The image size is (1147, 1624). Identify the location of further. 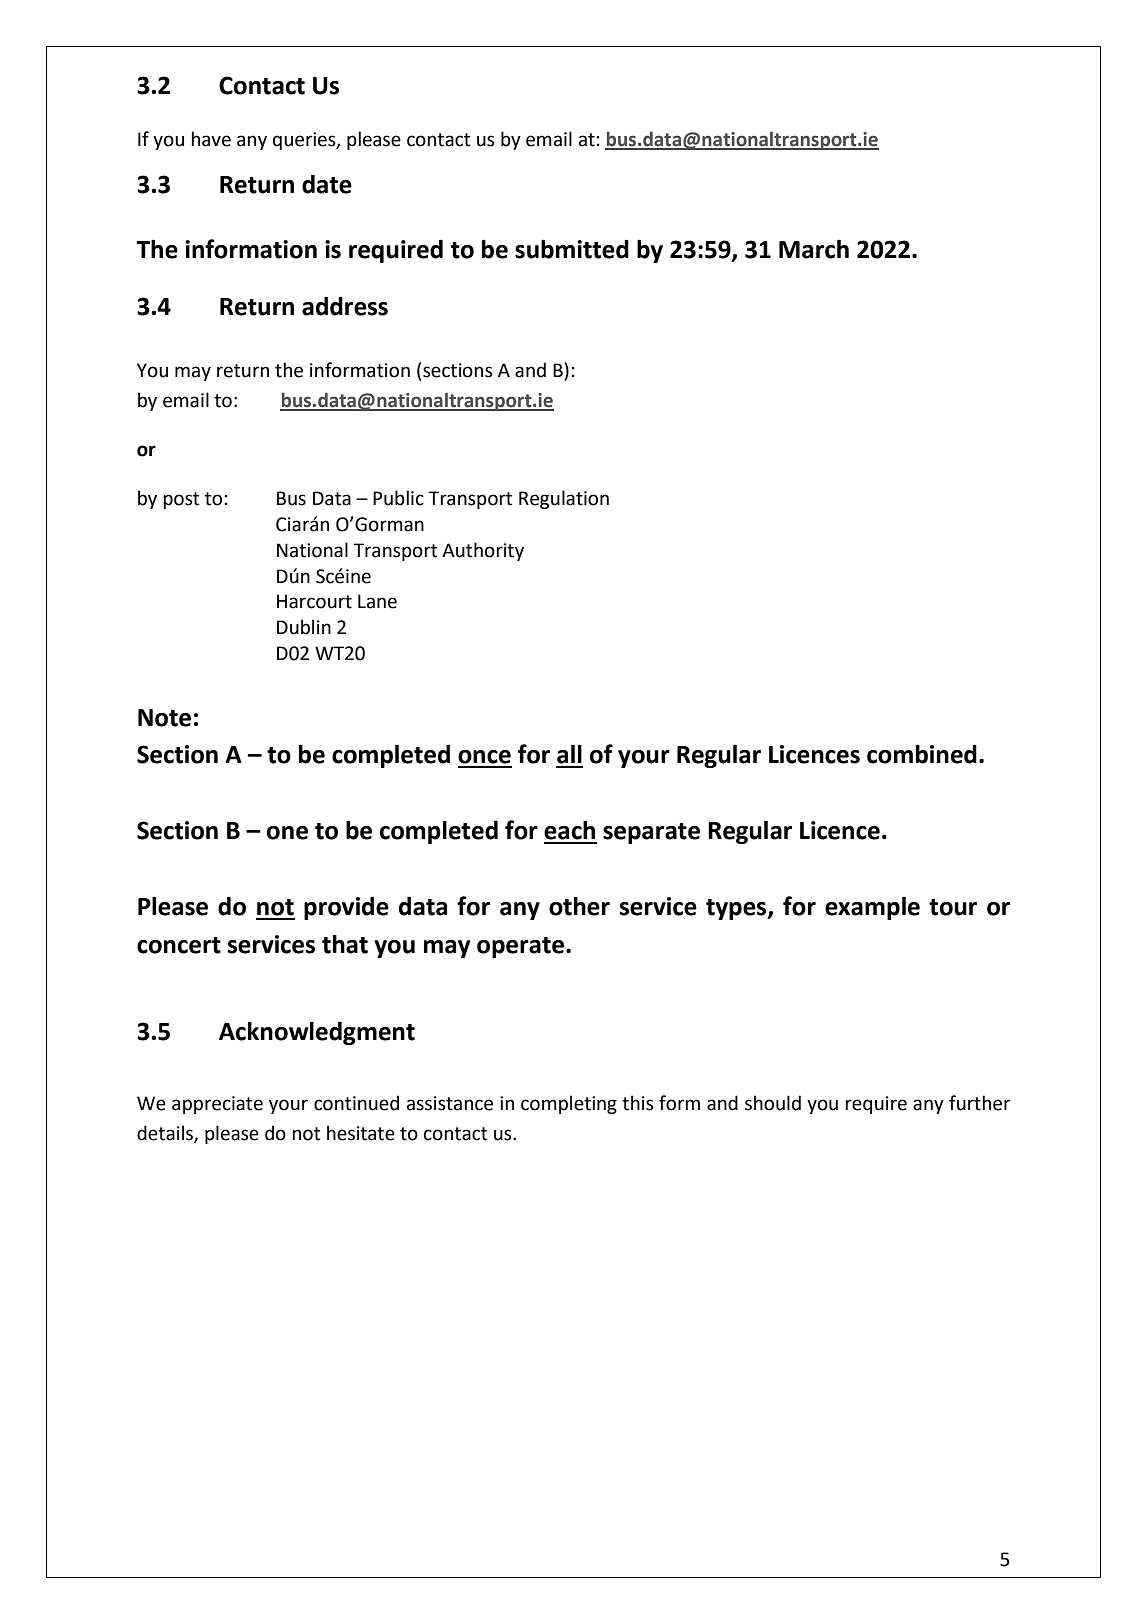
(979, 1103).
